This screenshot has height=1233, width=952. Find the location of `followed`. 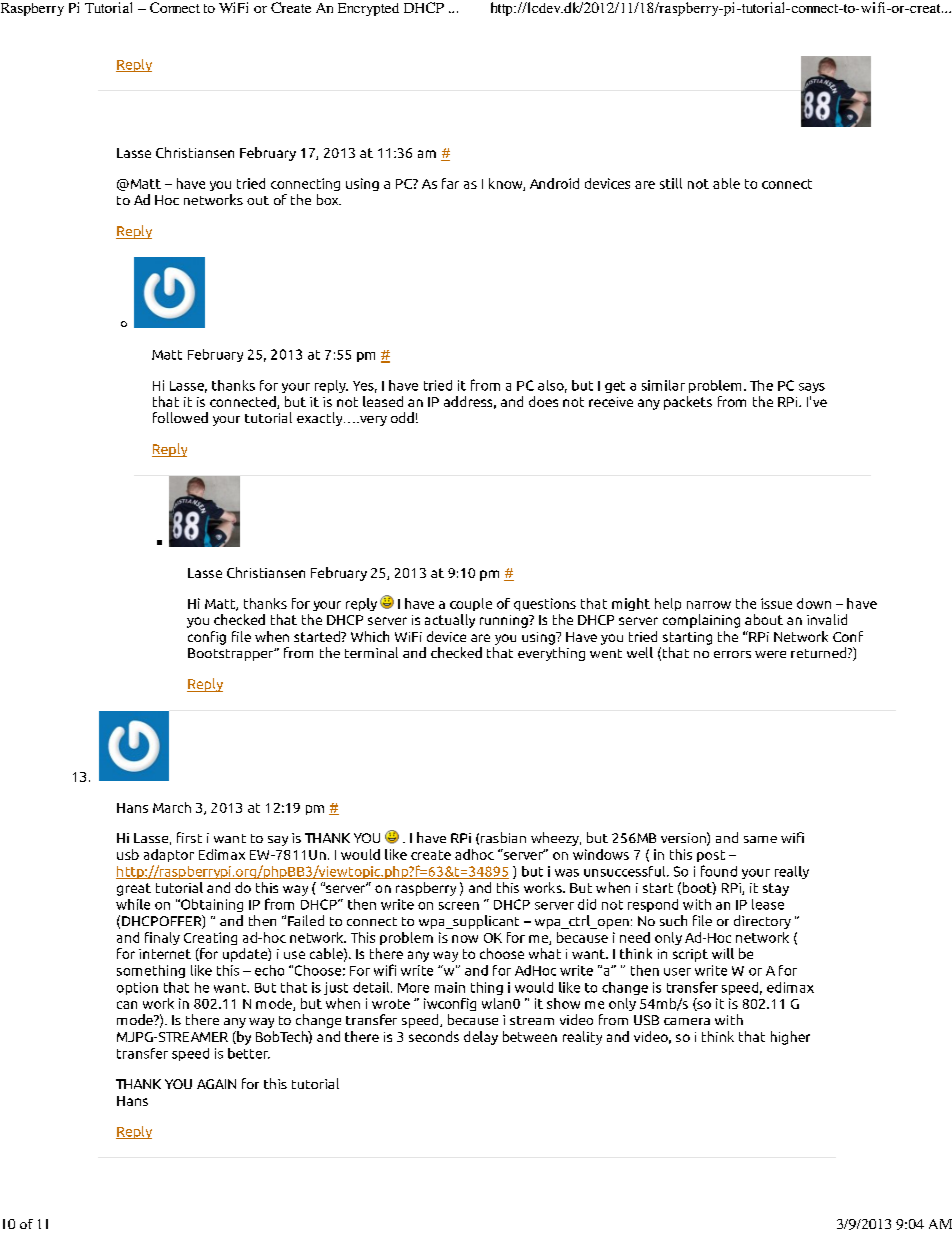

followed is located at coordinates (180, 417).
